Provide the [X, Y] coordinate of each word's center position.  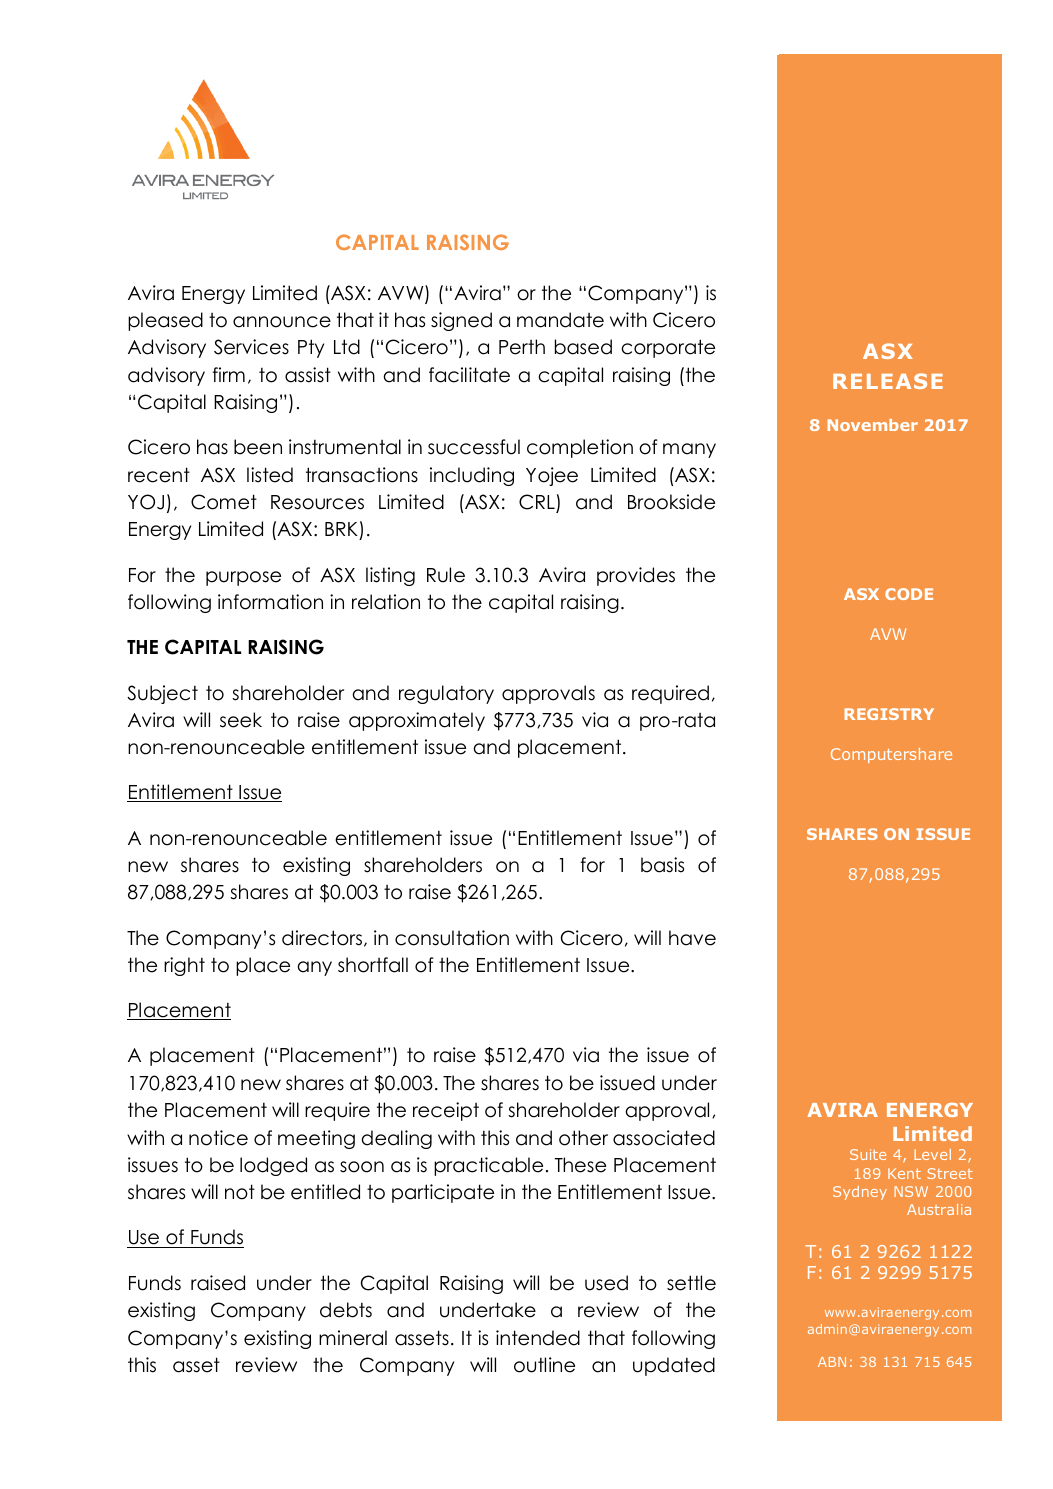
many [689, 450]
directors [322, 938]
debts [346, 1310]
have [692, 938]
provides [636, 576]
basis [662, 865]
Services [251, 347]
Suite [868, 1154]
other [583, 1138]
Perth [522, 347]
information [270, 602]
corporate [668, 348]
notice [218, 1138]
